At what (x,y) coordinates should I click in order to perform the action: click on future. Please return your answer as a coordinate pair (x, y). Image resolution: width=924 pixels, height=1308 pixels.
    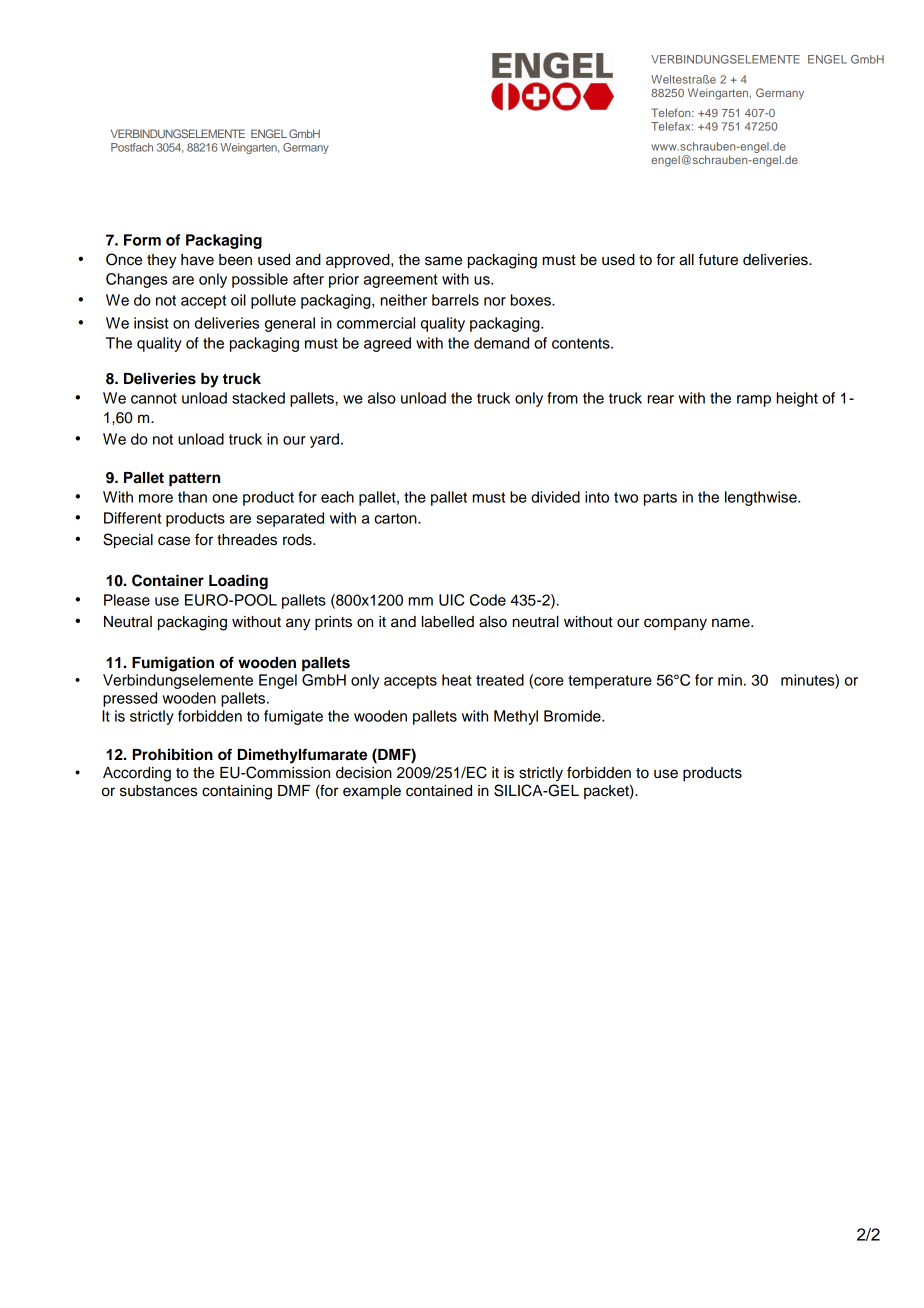
    Looking at the image, I should click on (718, 259).
